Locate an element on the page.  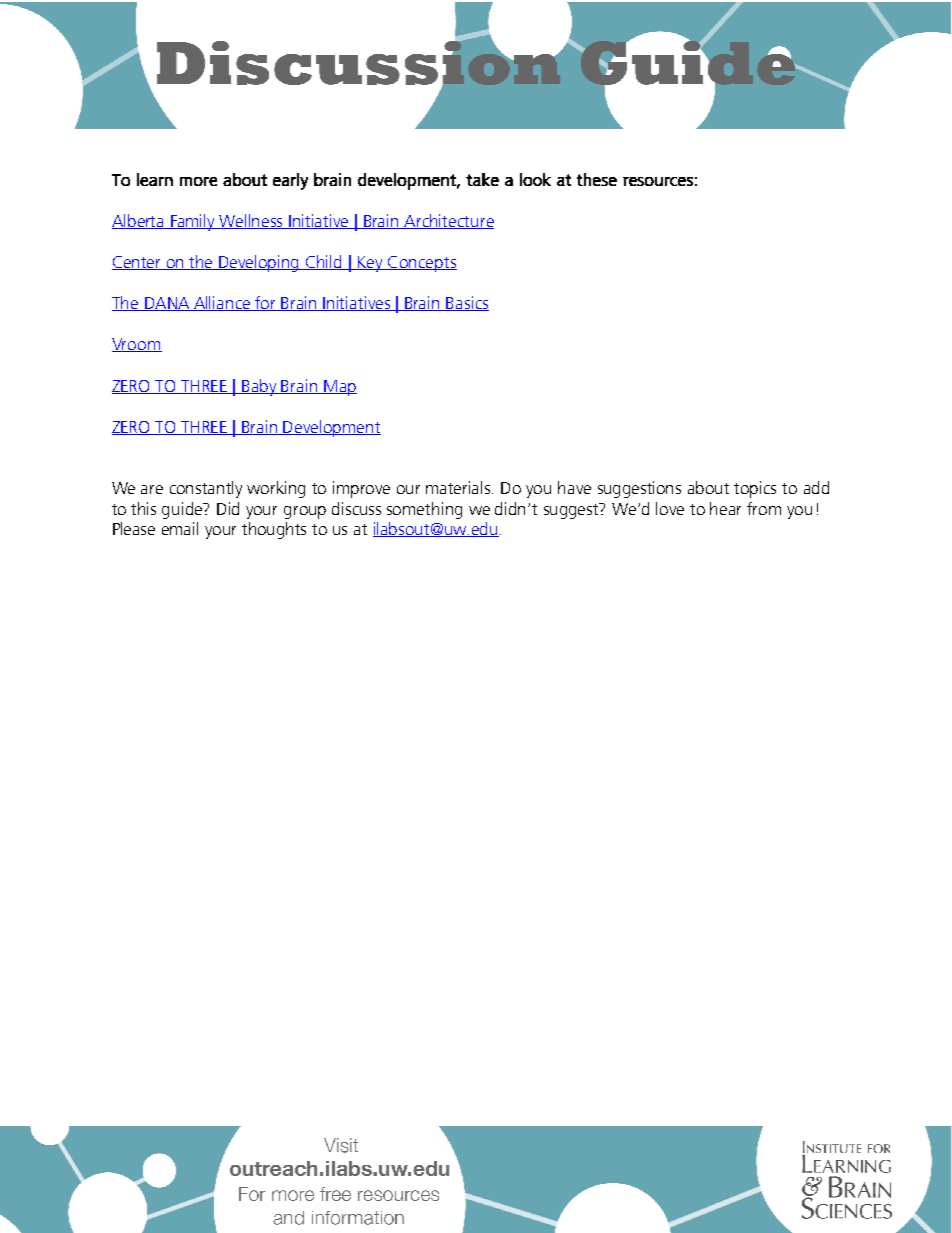
Basics is located at coordinates (467, 303).
